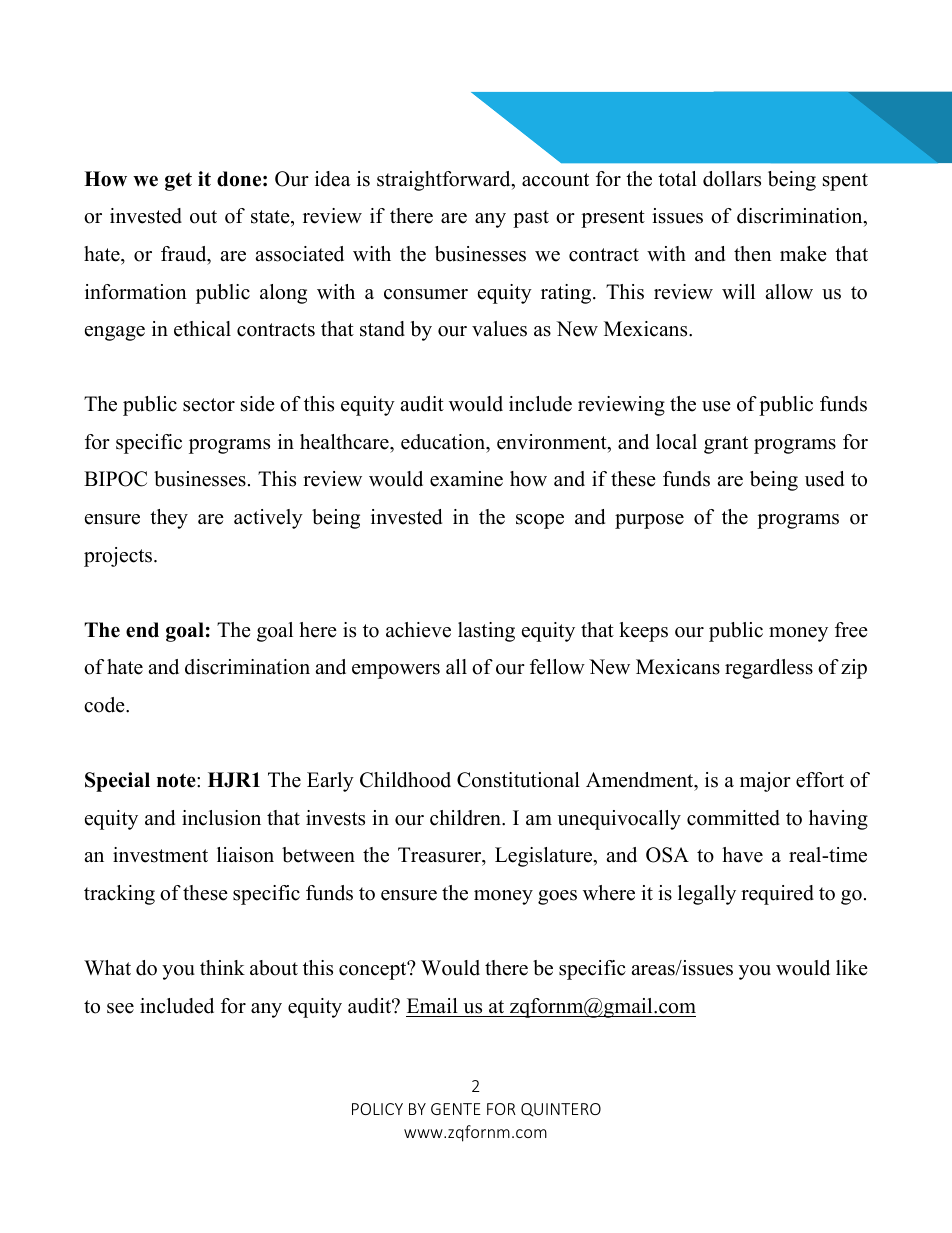 Image resolution: width=952 pixels, height=1233 pixels. What do you see at coordinates (178, 181) in the page?
I see `get` at bounding box center [178, 181].
